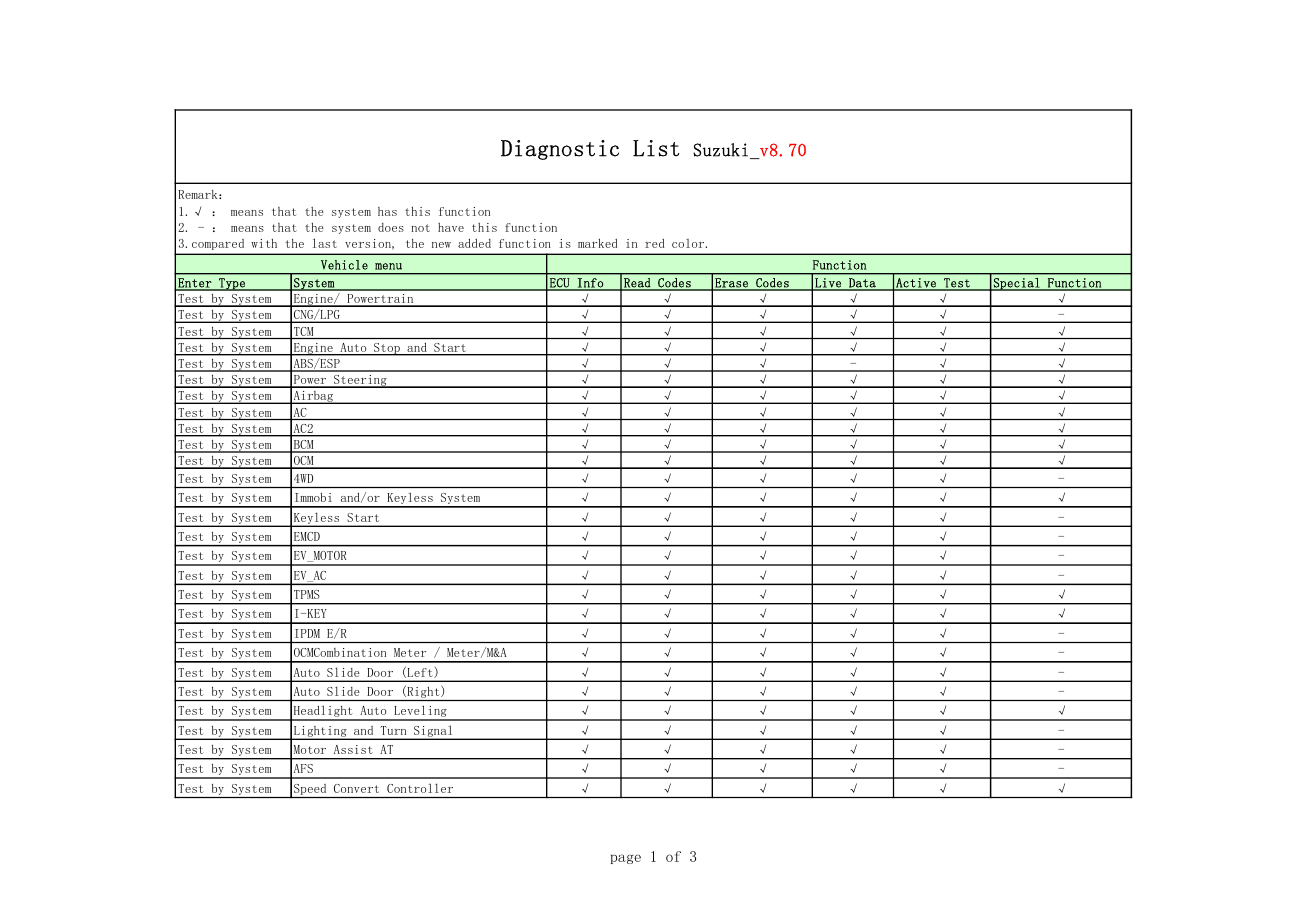 Image resolution: width=1308 pixels, height=924 pixels. What do you see at coordinates (264, 243) in the image?
I see `with` at bounding box center [264, 243].
